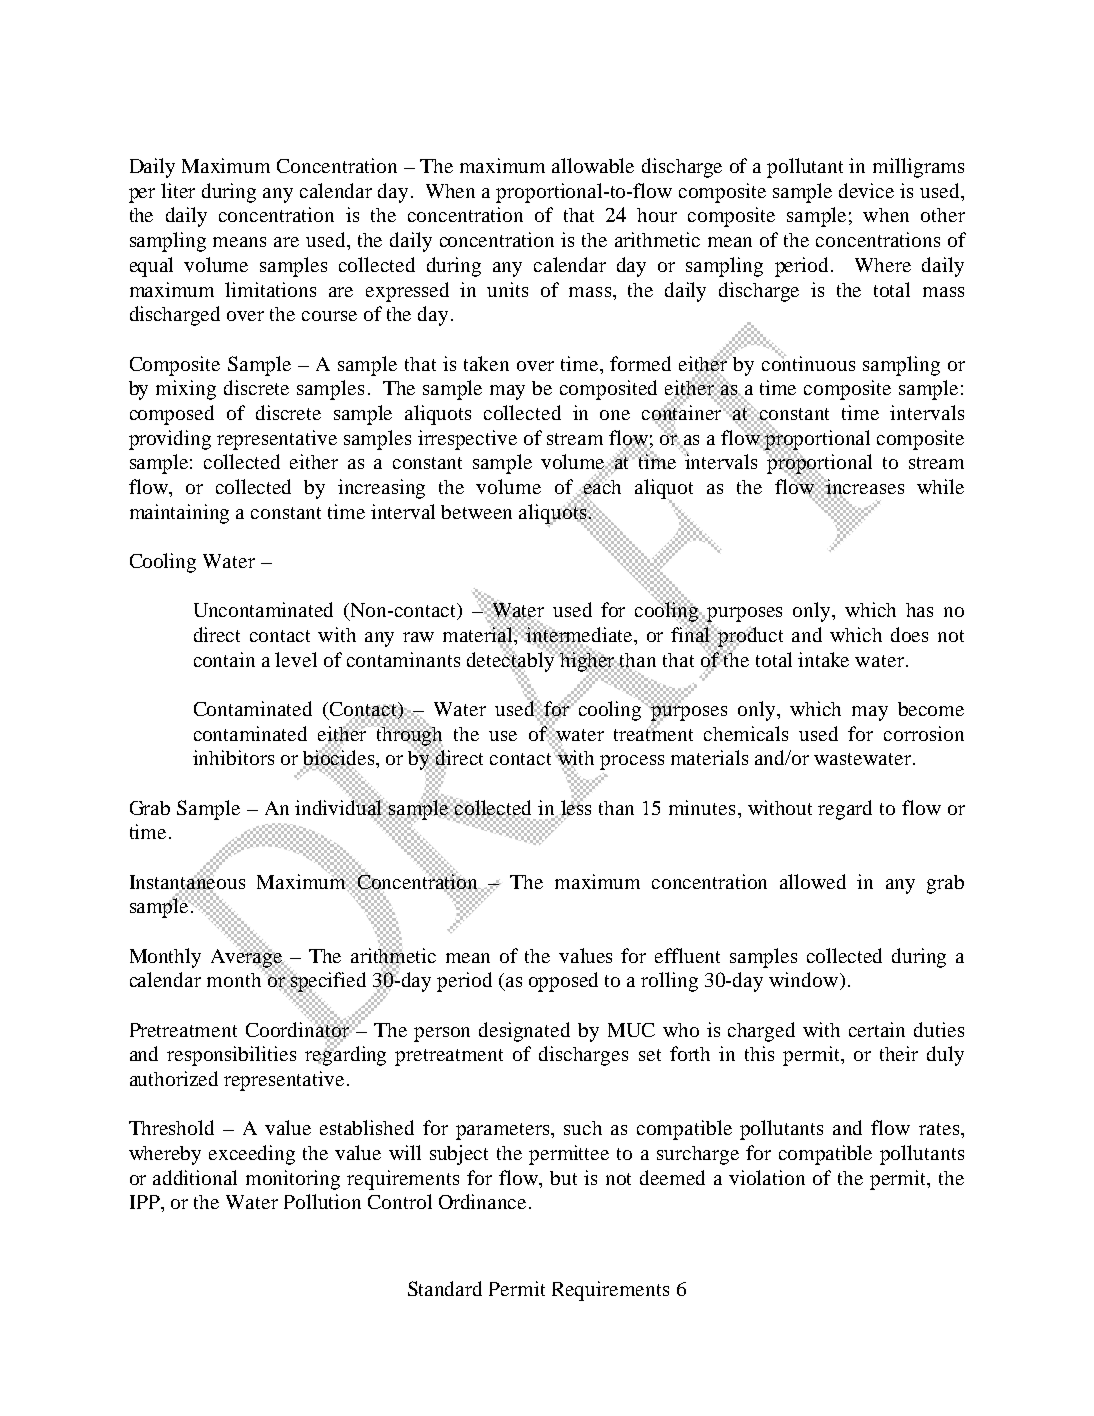 The height and width of the screenshot is (1416, 1094). What do you see at coordinates (823, 659) in the screenshot?
I see `intake` at bounding box center [823, 659].
